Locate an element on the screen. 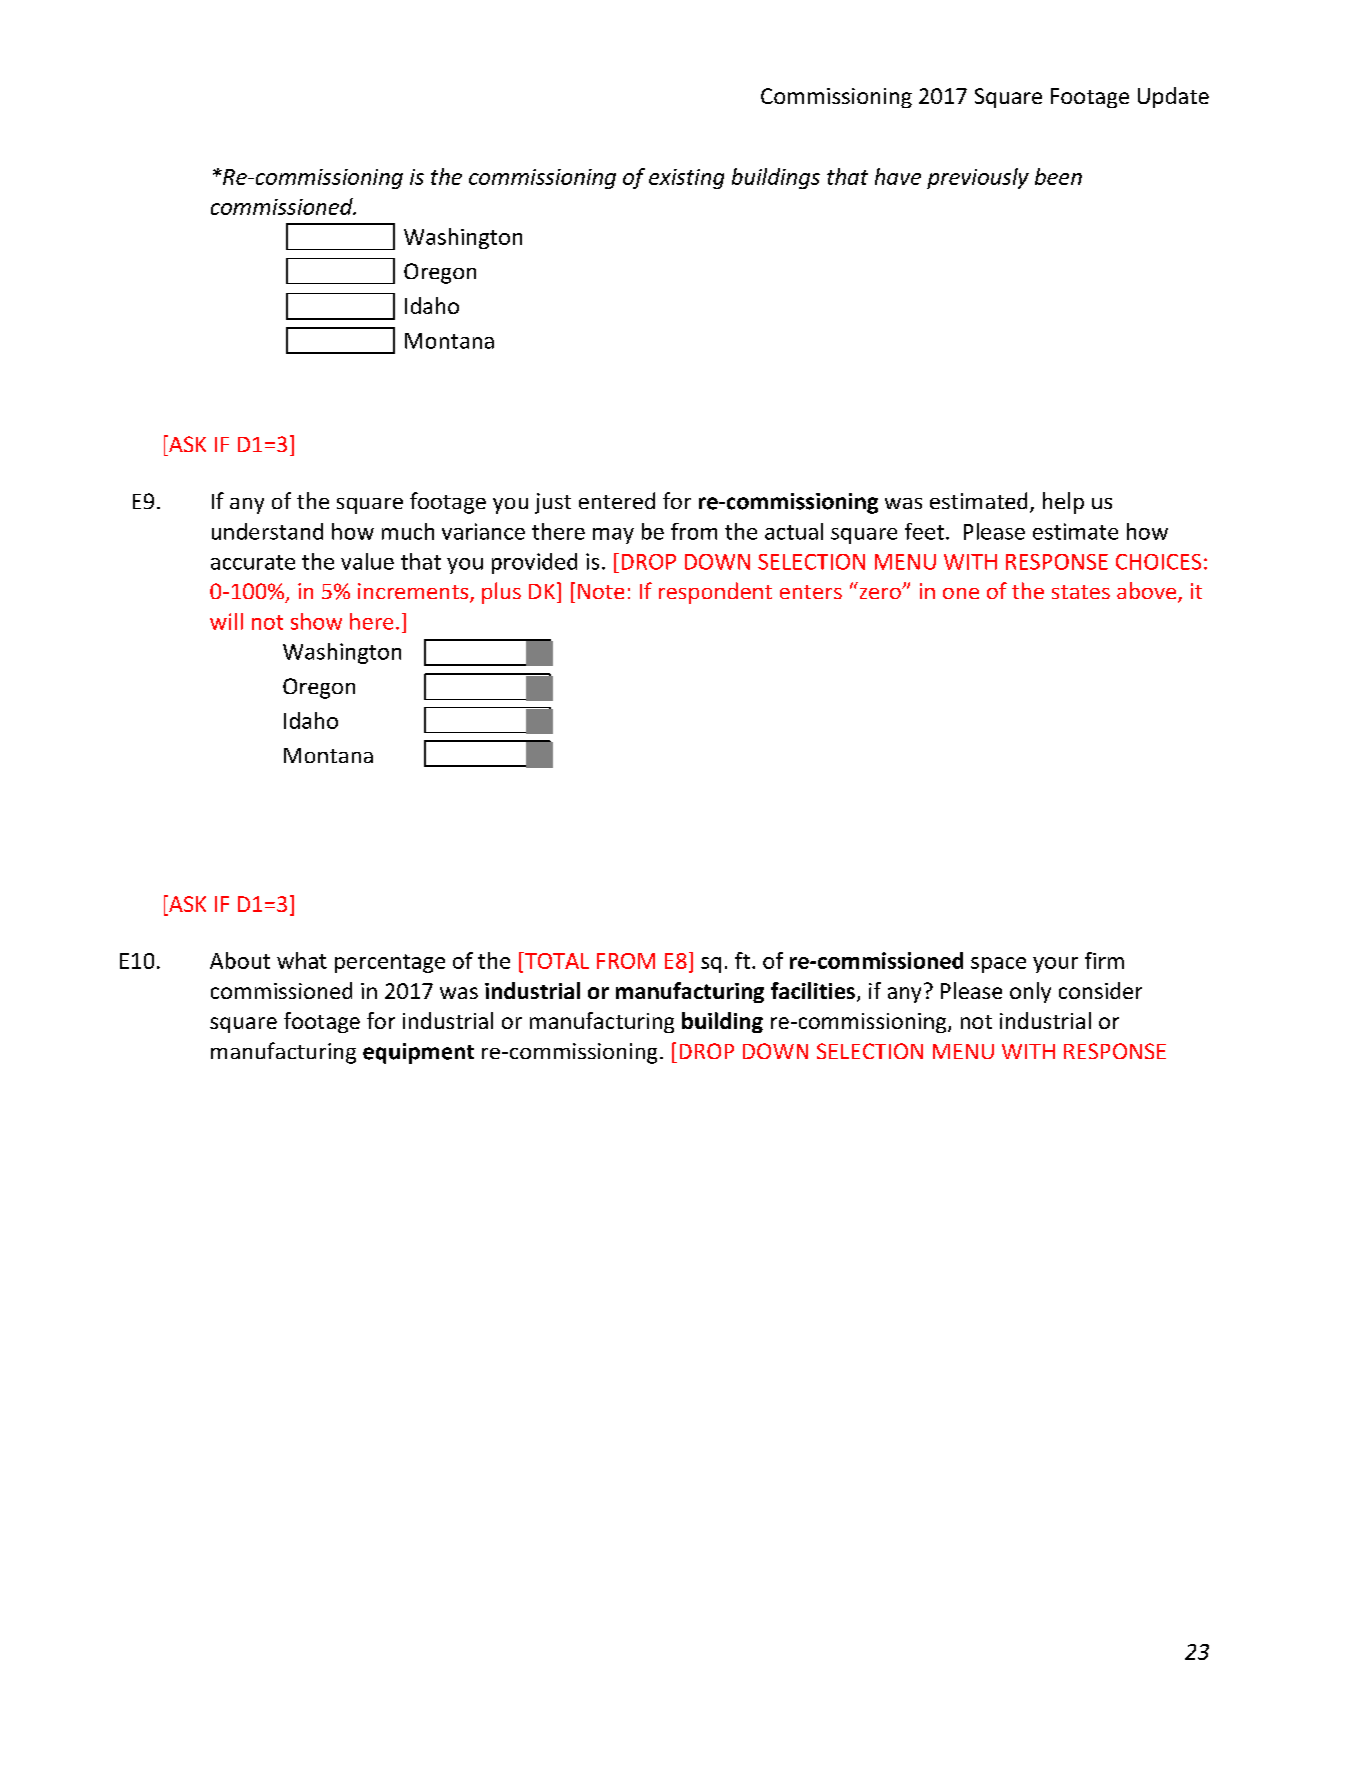 The image size is (1371, 1774). have is located at coordinates (898, 176).
